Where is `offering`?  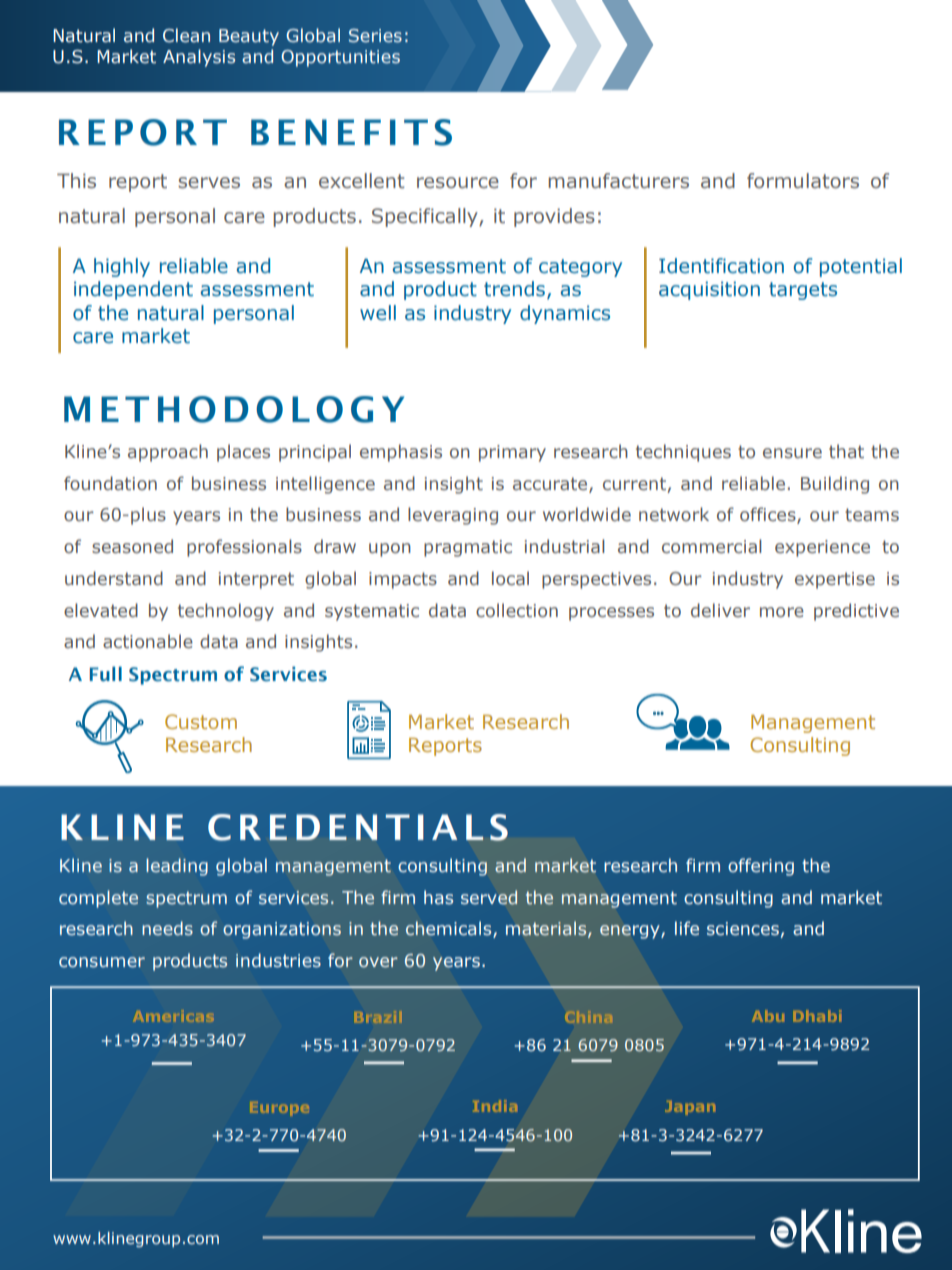
offering is located at coordinates (761, 867).
